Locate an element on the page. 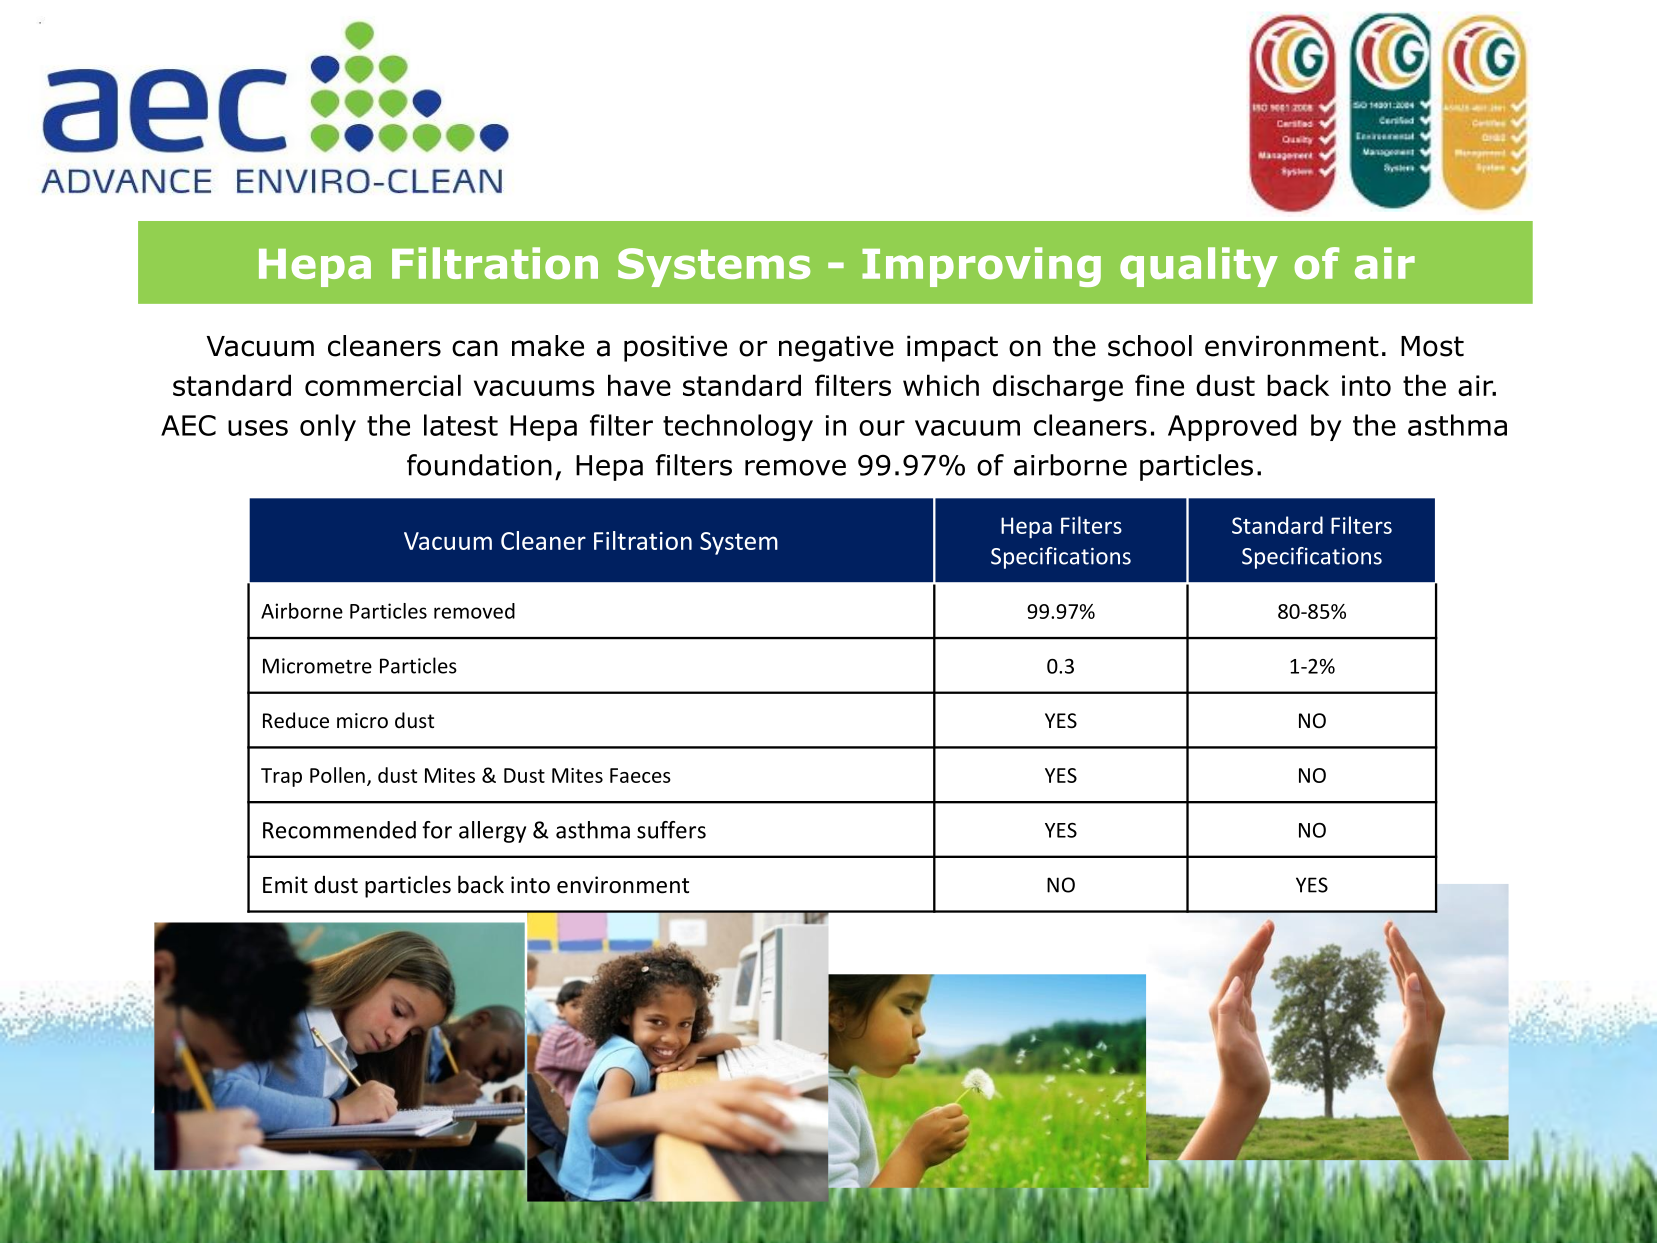 This image has height=1243, width=1657. discharge is located at coordinates (1058, 388).
